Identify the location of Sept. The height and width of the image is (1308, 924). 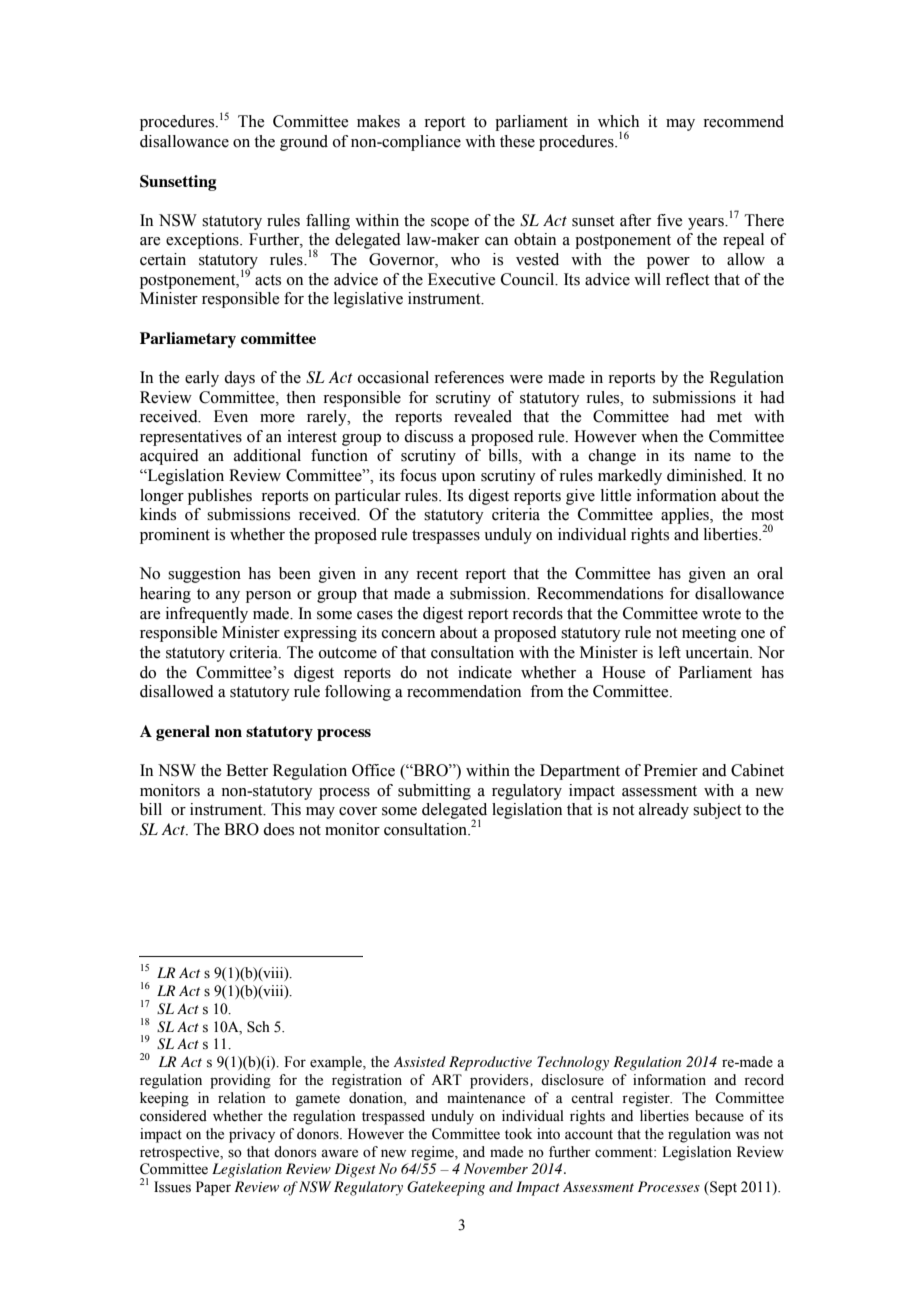
(722, 1188).
